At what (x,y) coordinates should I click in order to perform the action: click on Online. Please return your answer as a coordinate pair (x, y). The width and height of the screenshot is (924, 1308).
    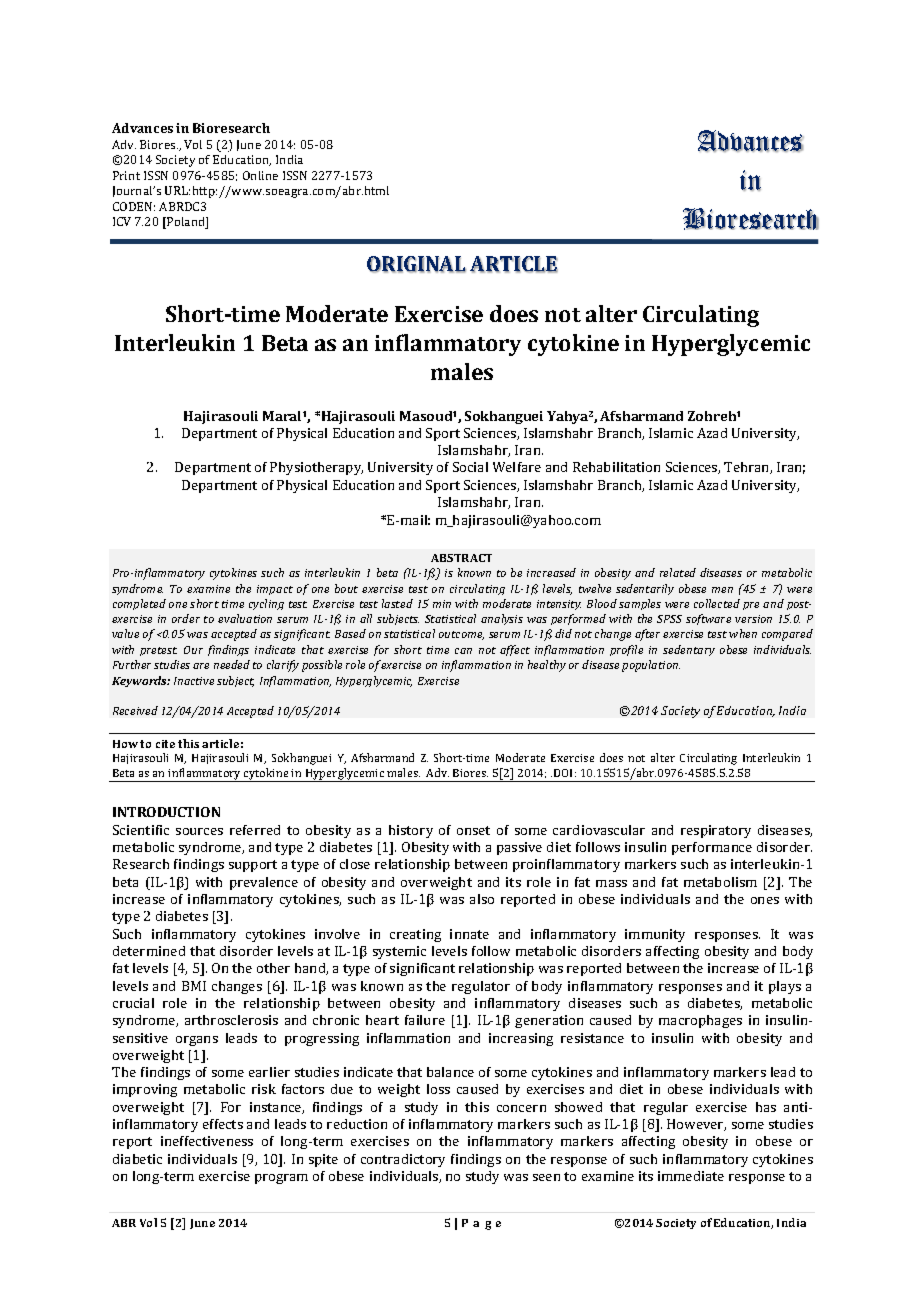
    Looking at the image, I should click on (260, 175).
